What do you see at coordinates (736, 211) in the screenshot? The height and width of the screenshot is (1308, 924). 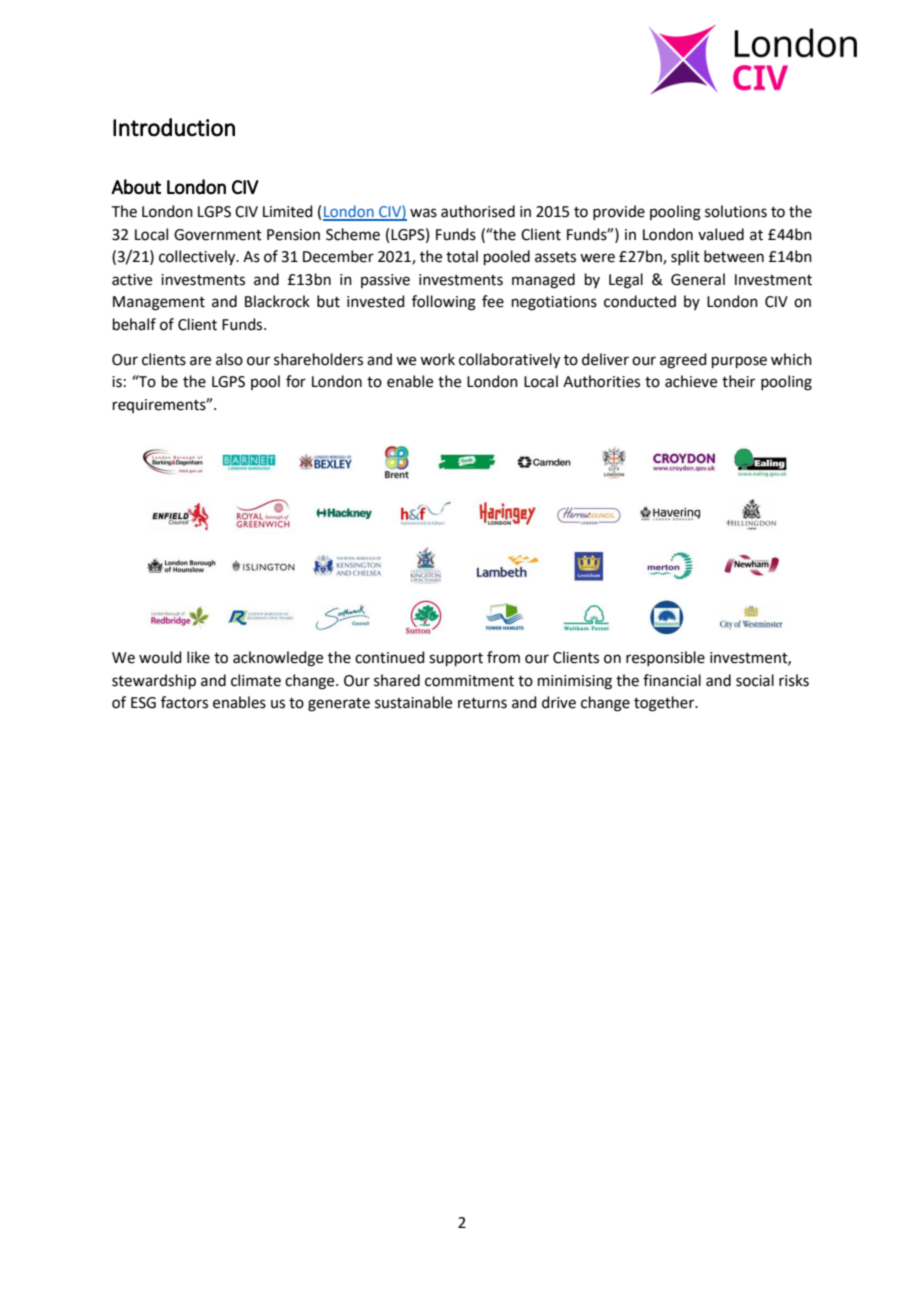 I see `solutions` at bounding box center [736, 211].
